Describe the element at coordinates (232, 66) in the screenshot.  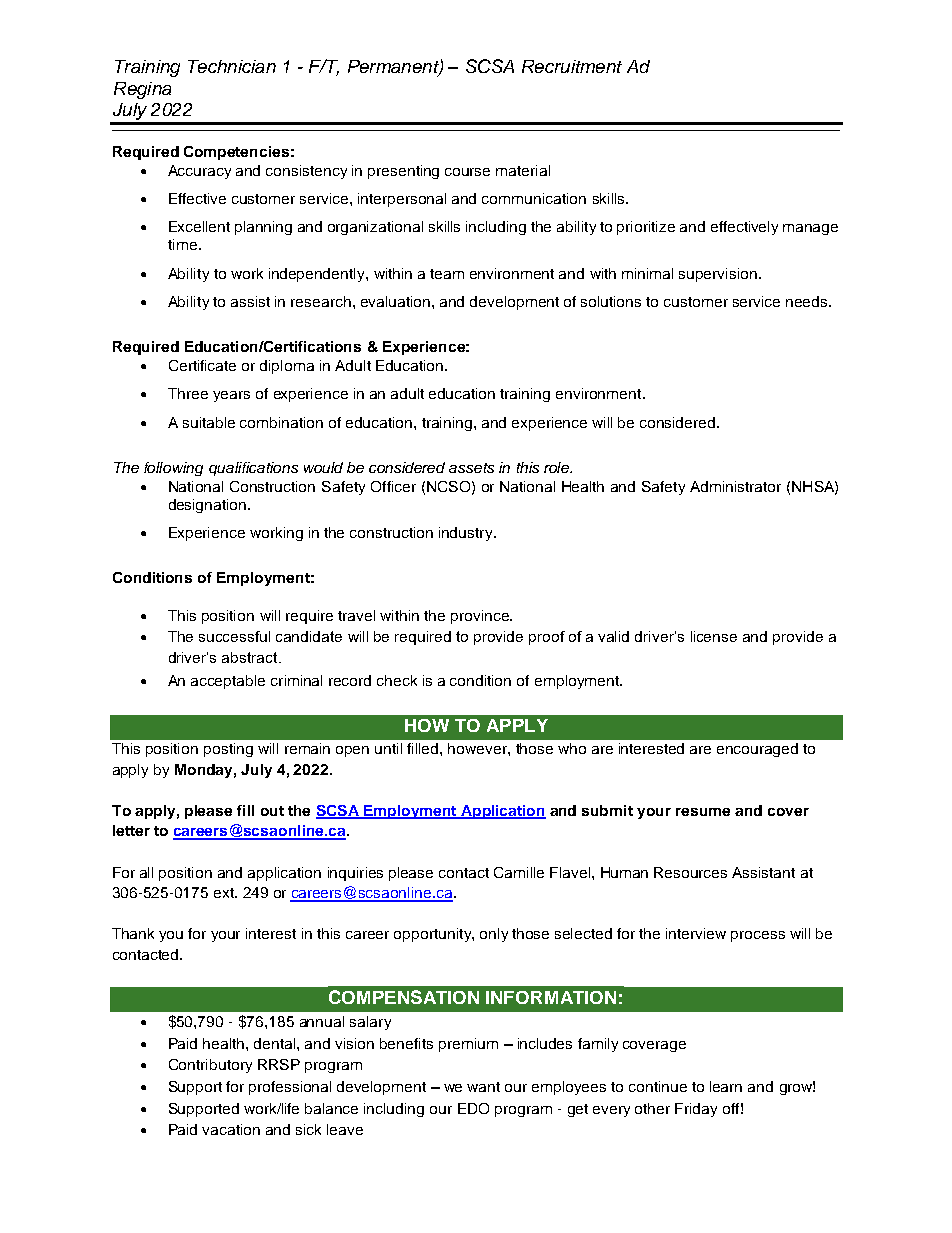
I see `Technician` at that location.
